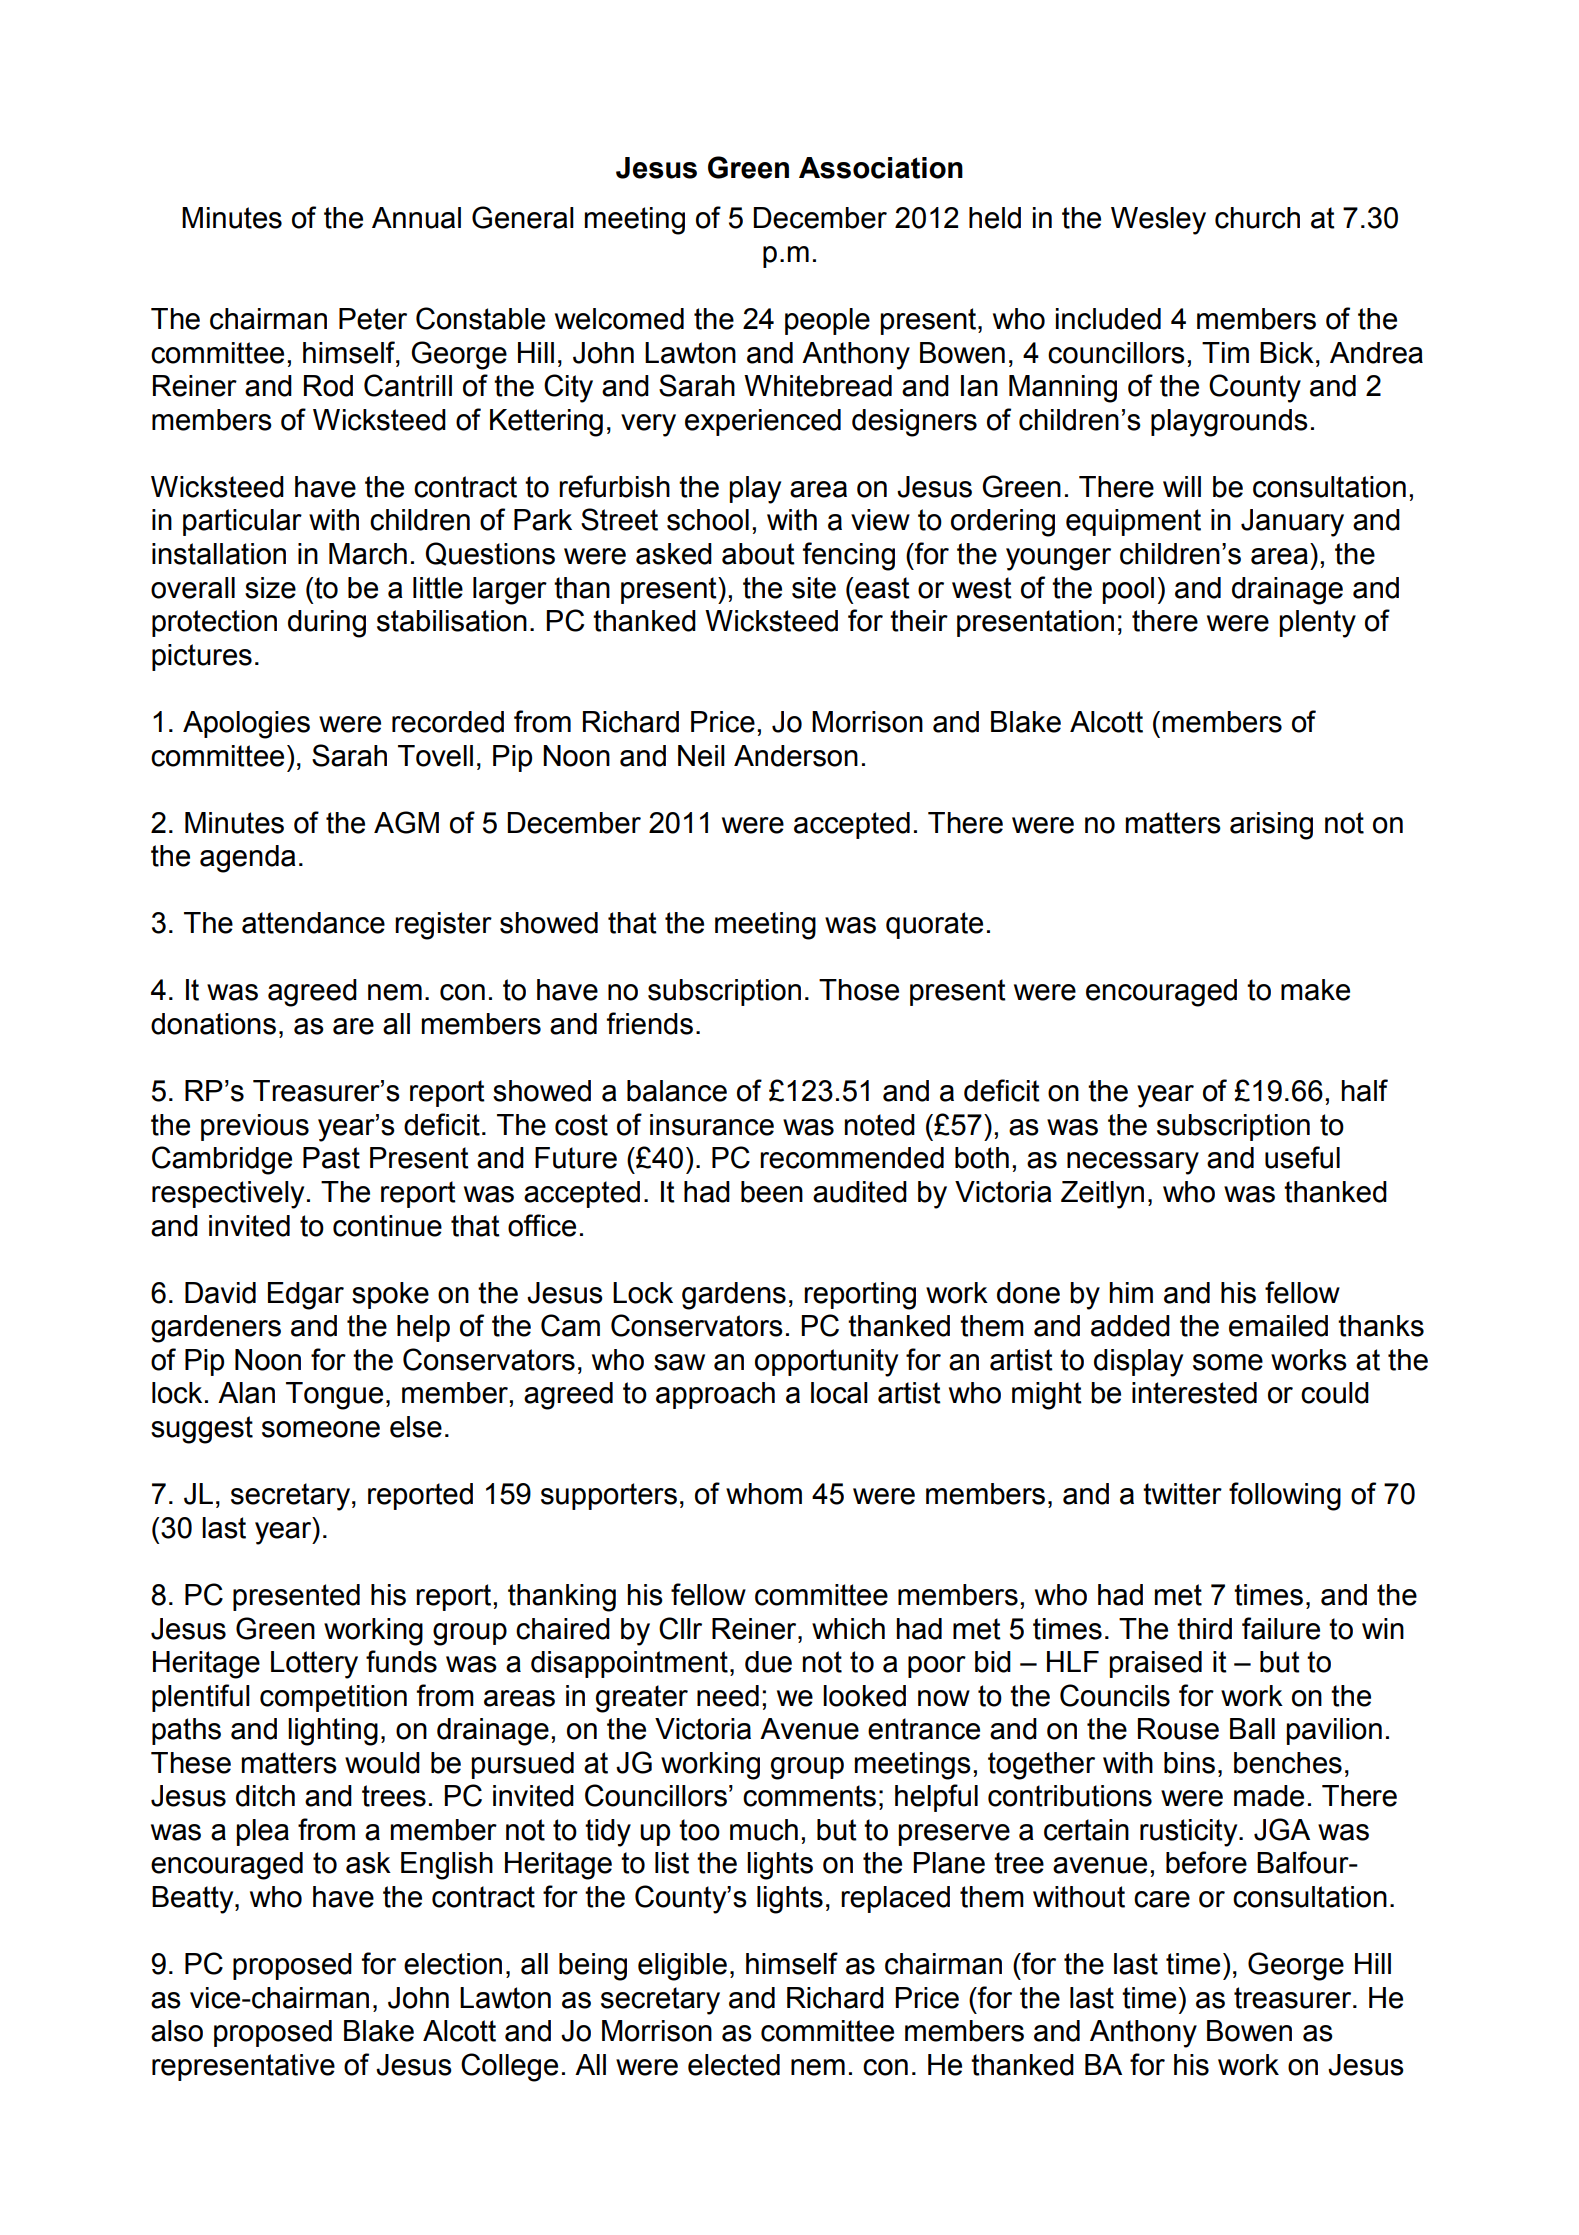  Describe the element at coordinates (814, 588) in the screenshot. I see `site` at that location.
